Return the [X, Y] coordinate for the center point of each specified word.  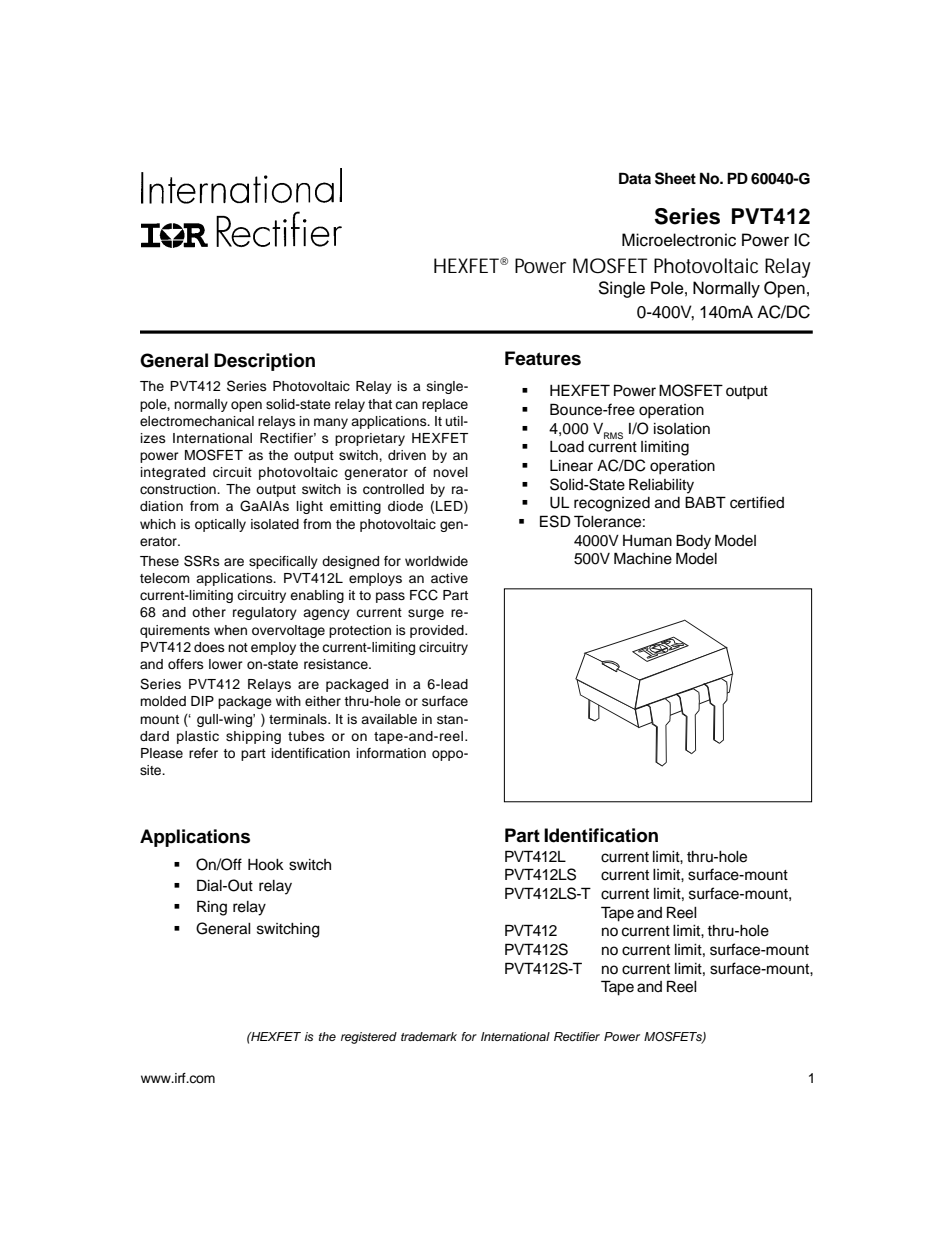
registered [369, 1038]
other [209, 612]
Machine [643, 558]
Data [635, 178]
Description [264, 362]
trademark [429, 1036]
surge [426, 614]
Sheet [675, 178]
